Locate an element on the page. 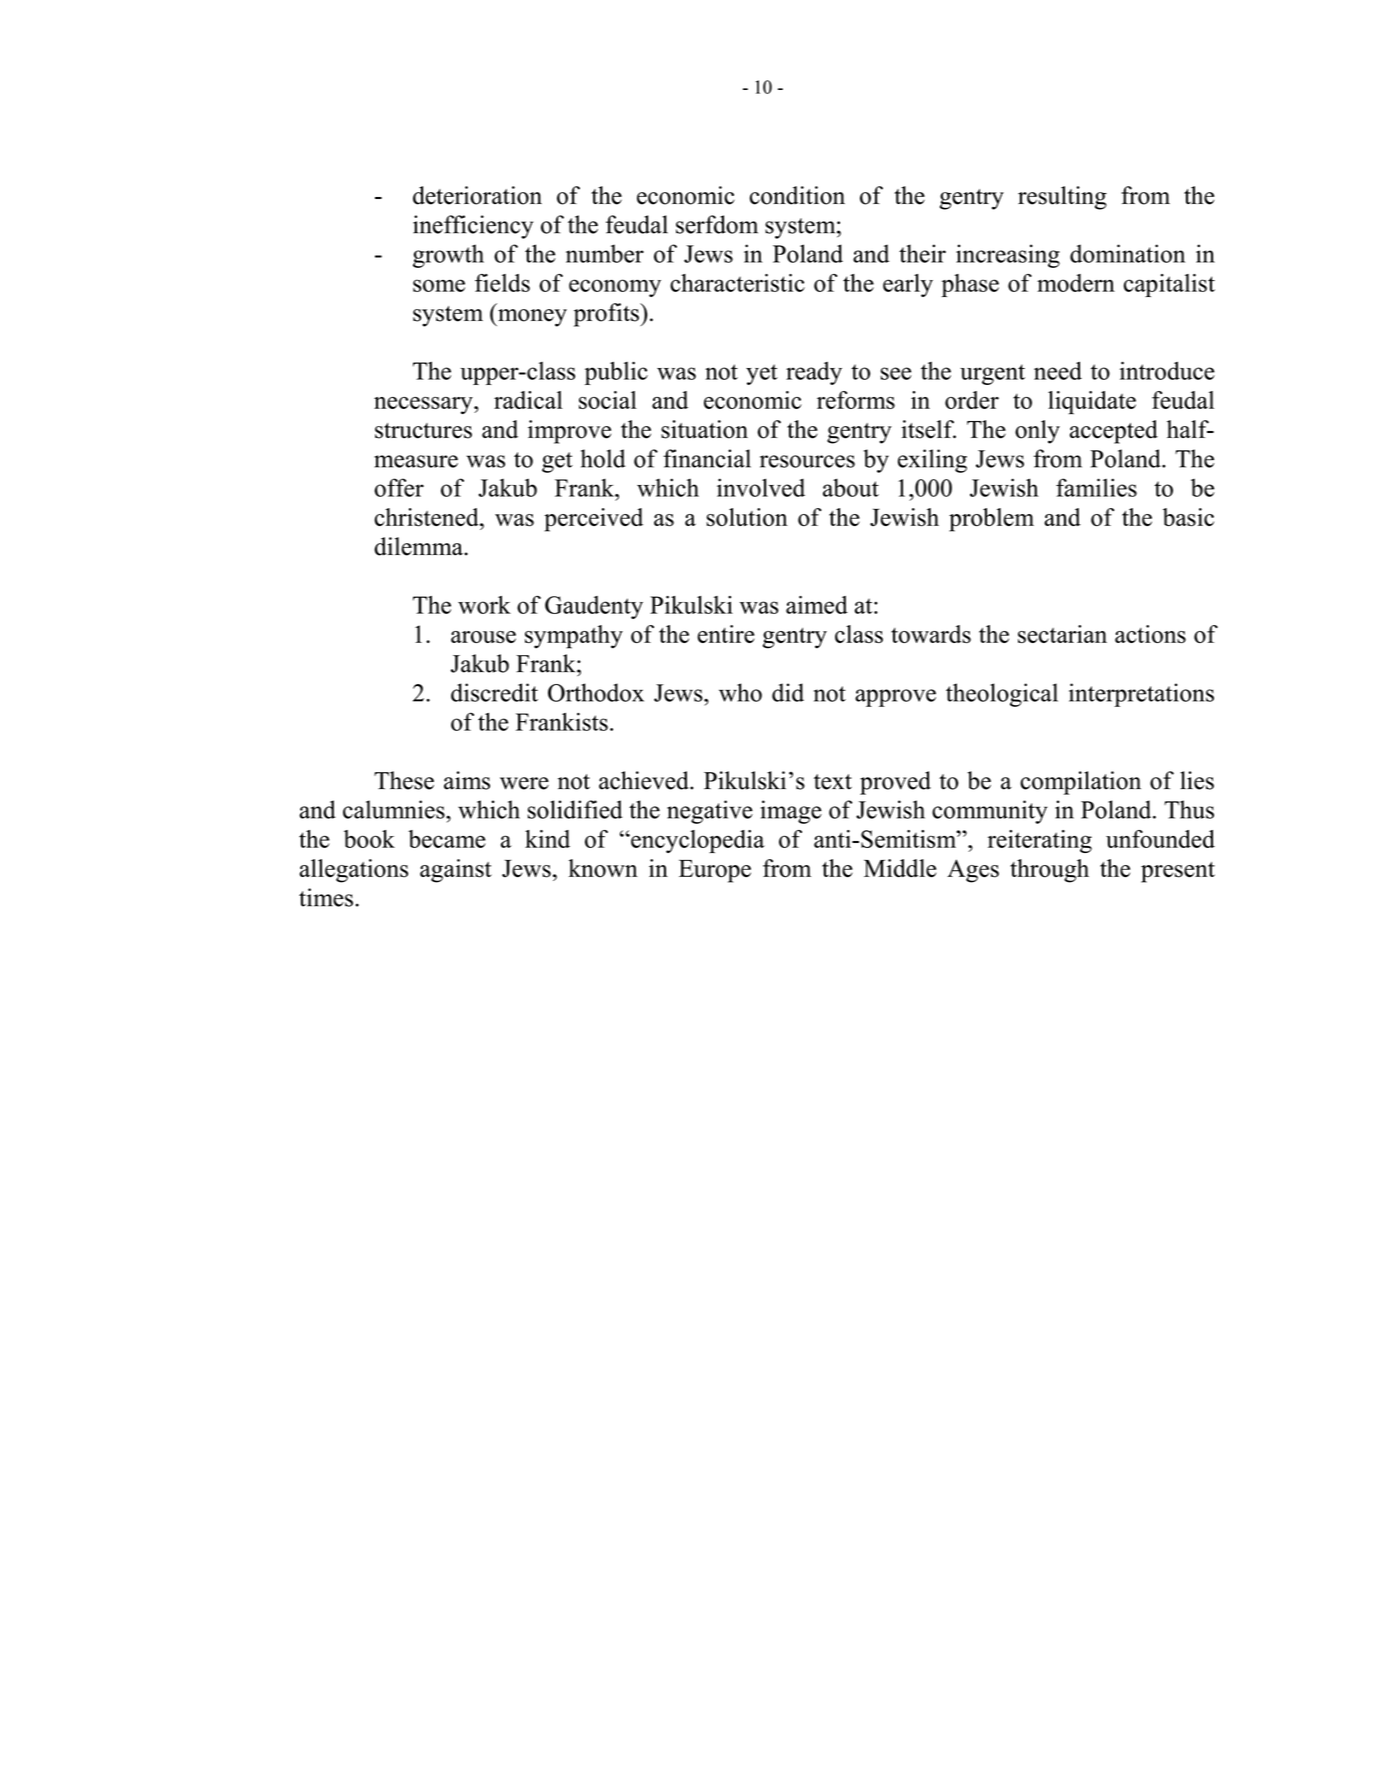  serfdom is located at coordinates (717, 224).
